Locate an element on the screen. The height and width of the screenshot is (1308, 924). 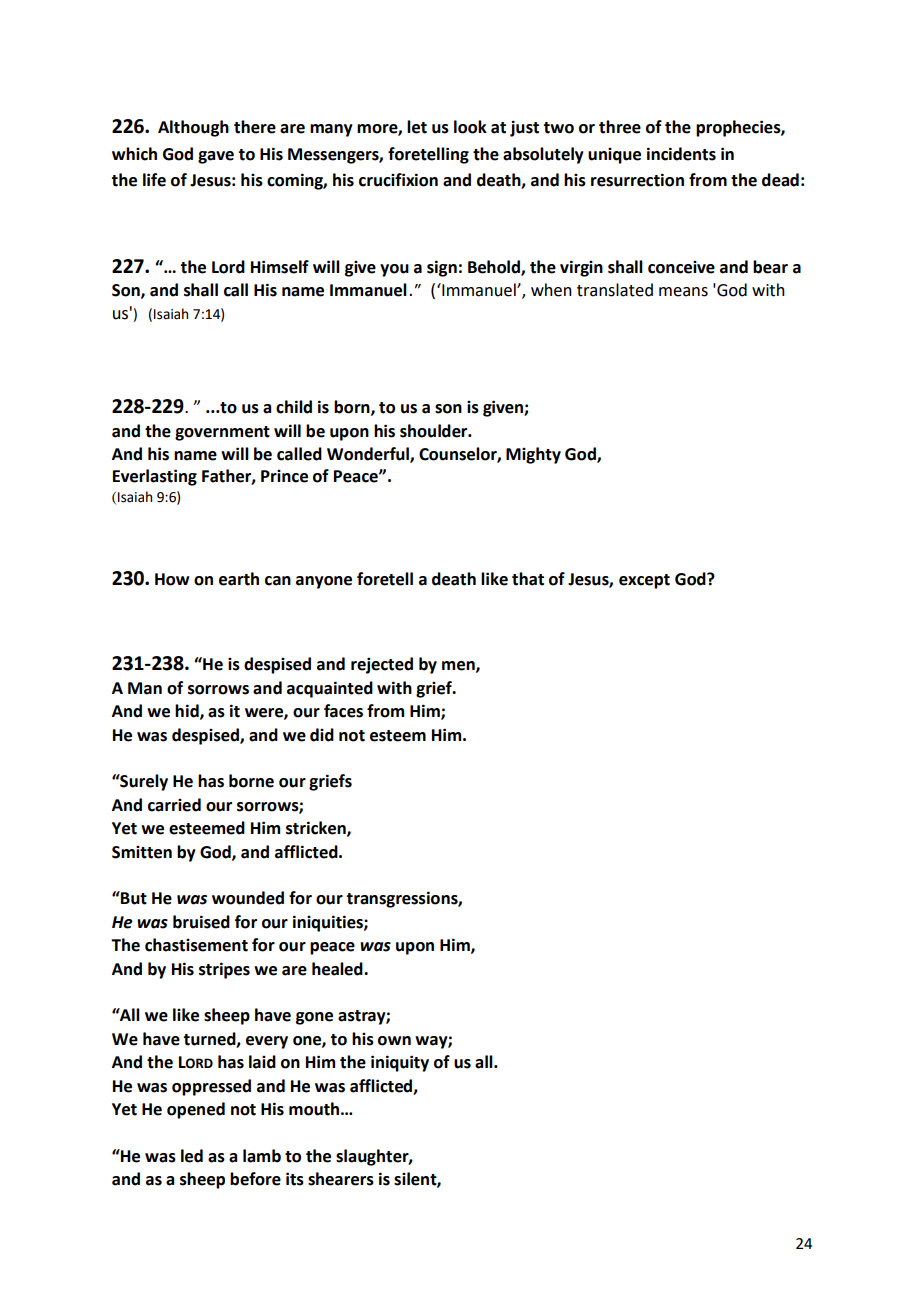
rejected is located at coordinates (382, 665).
